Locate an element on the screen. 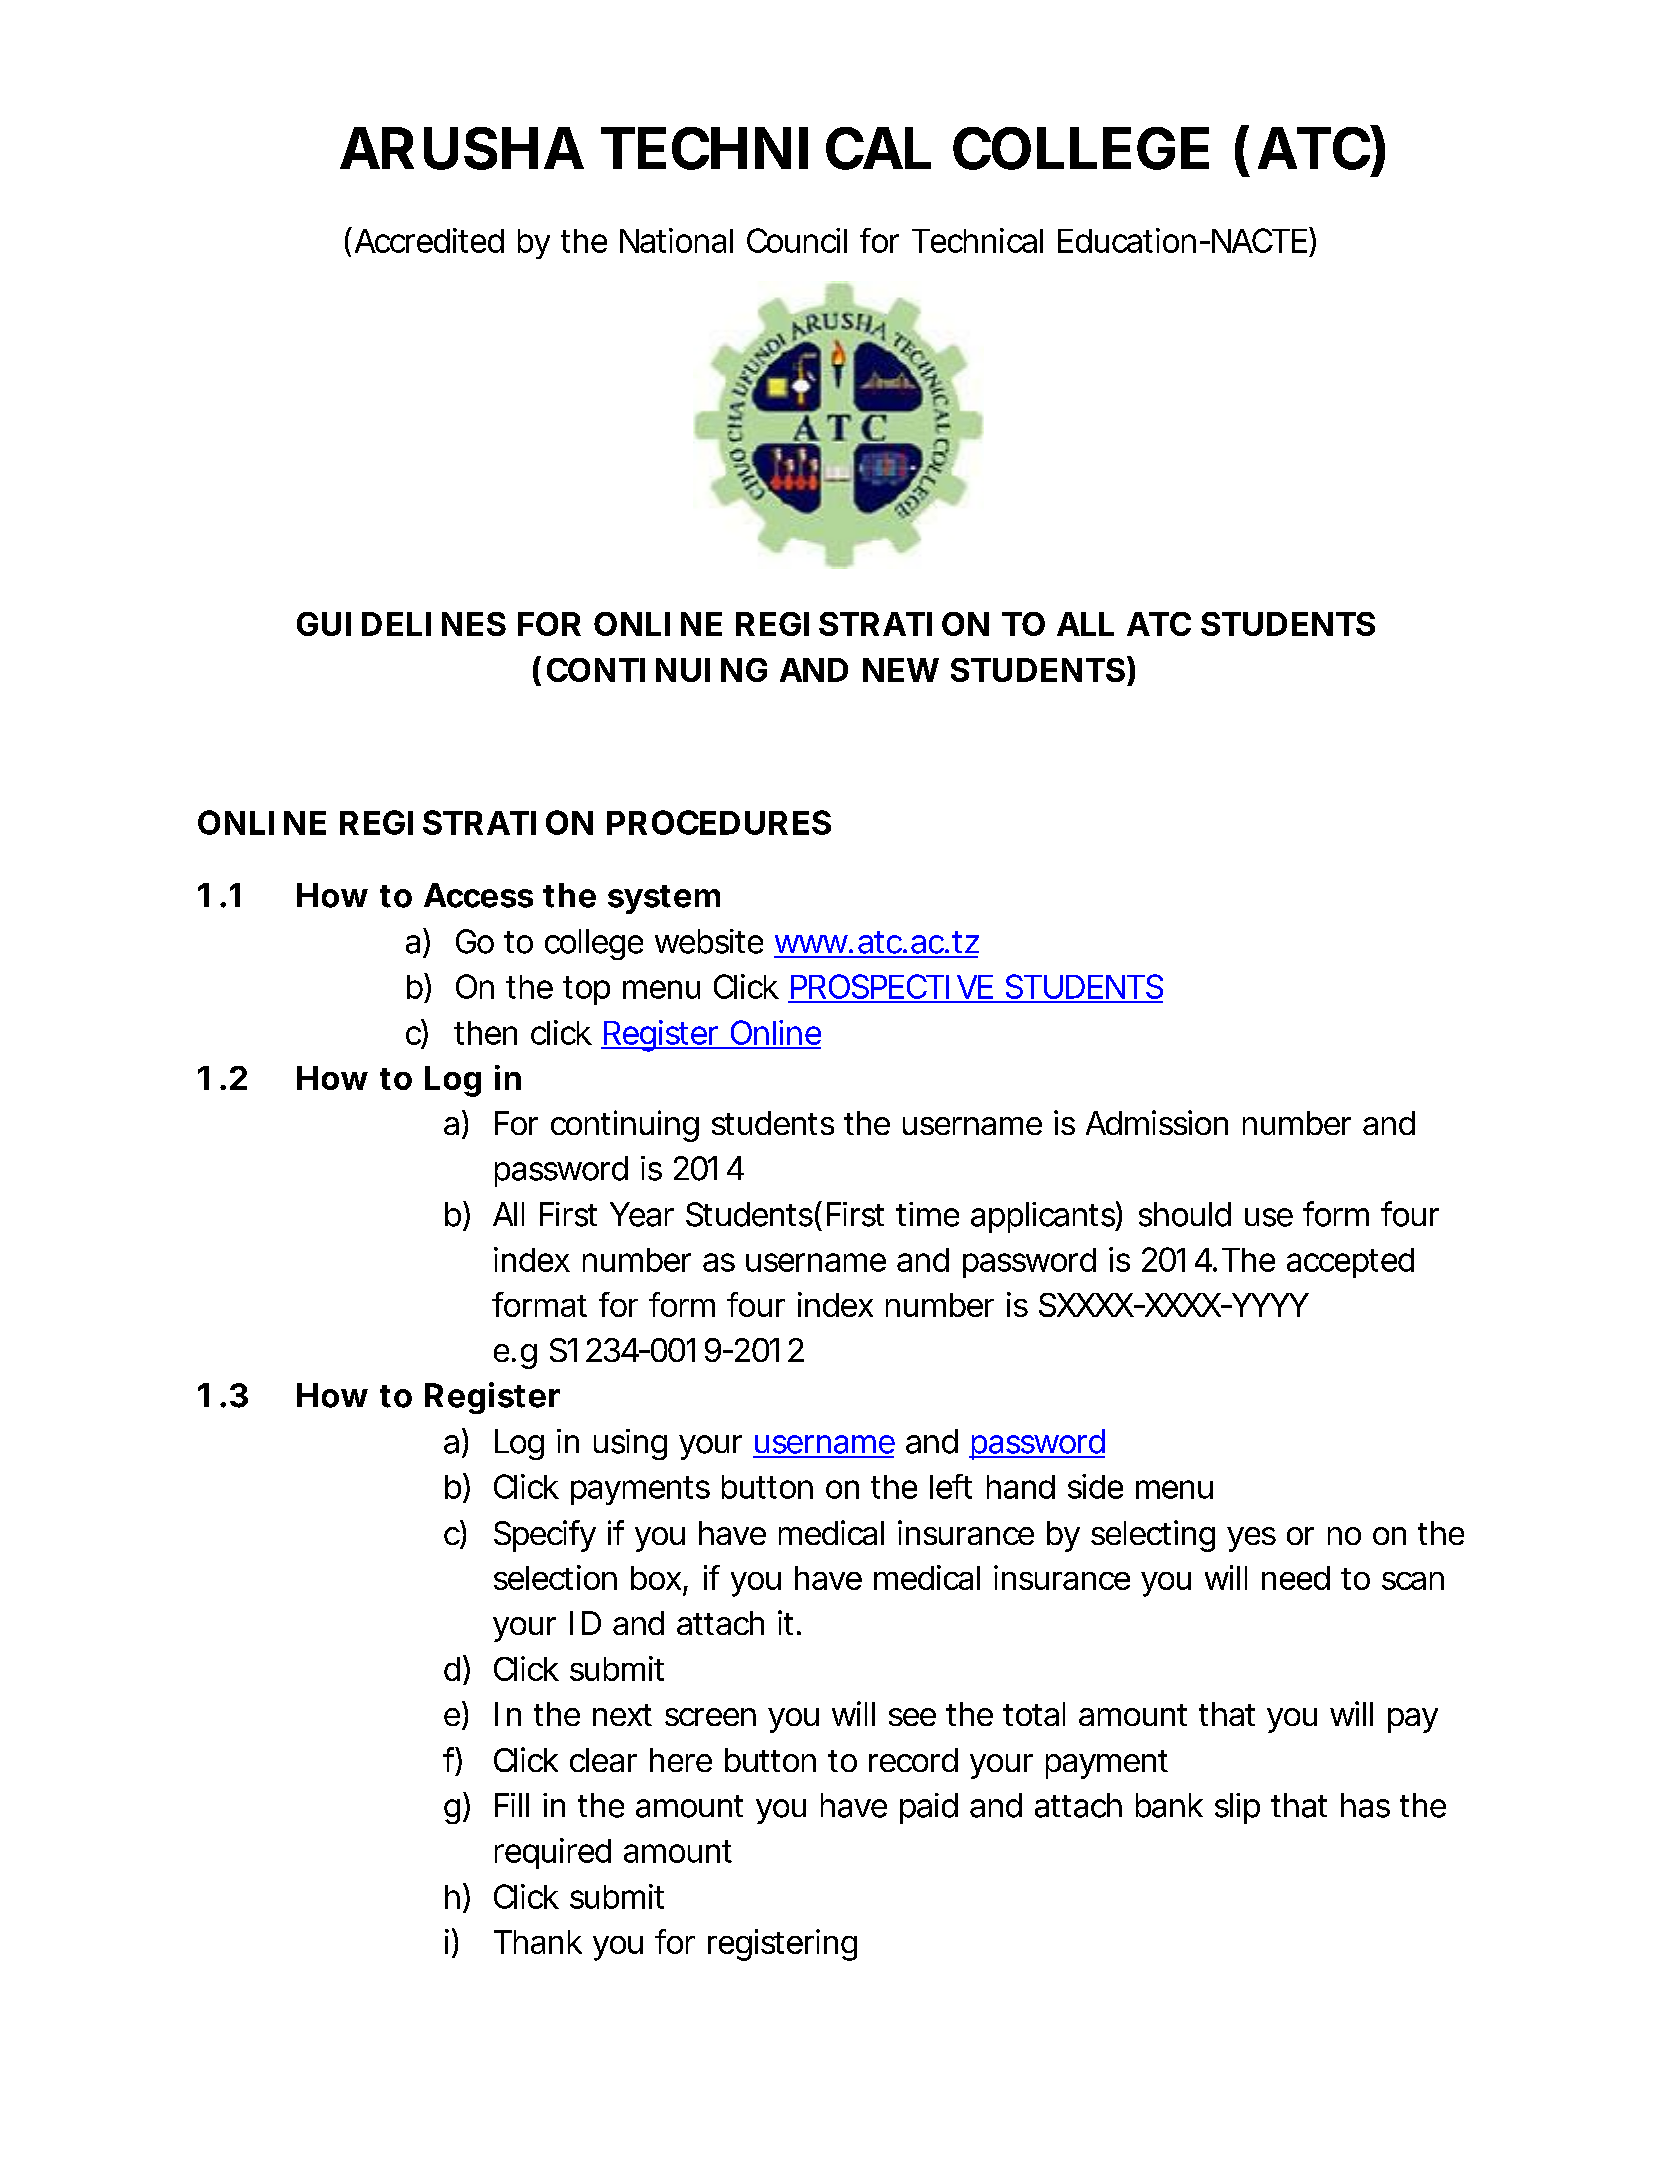 The image size is (1673, 2165). Council is located at coordinates (797, 240).
